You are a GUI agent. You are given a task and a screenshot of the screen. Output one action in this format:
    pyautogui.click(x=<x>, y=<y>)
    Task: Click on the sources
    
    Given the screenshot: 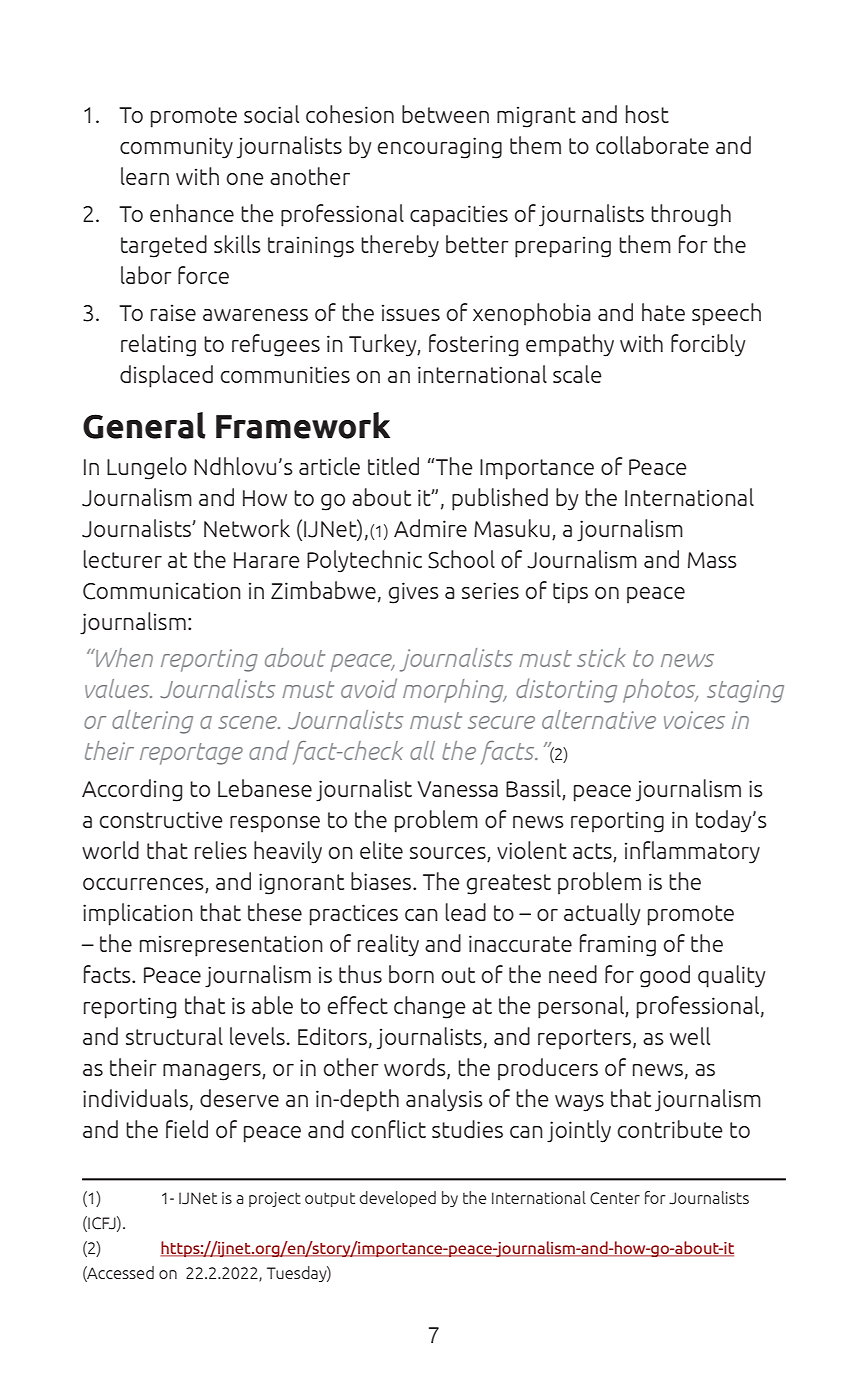 What is the action you would take?
    pyautogui.click(x=449, y=854)
